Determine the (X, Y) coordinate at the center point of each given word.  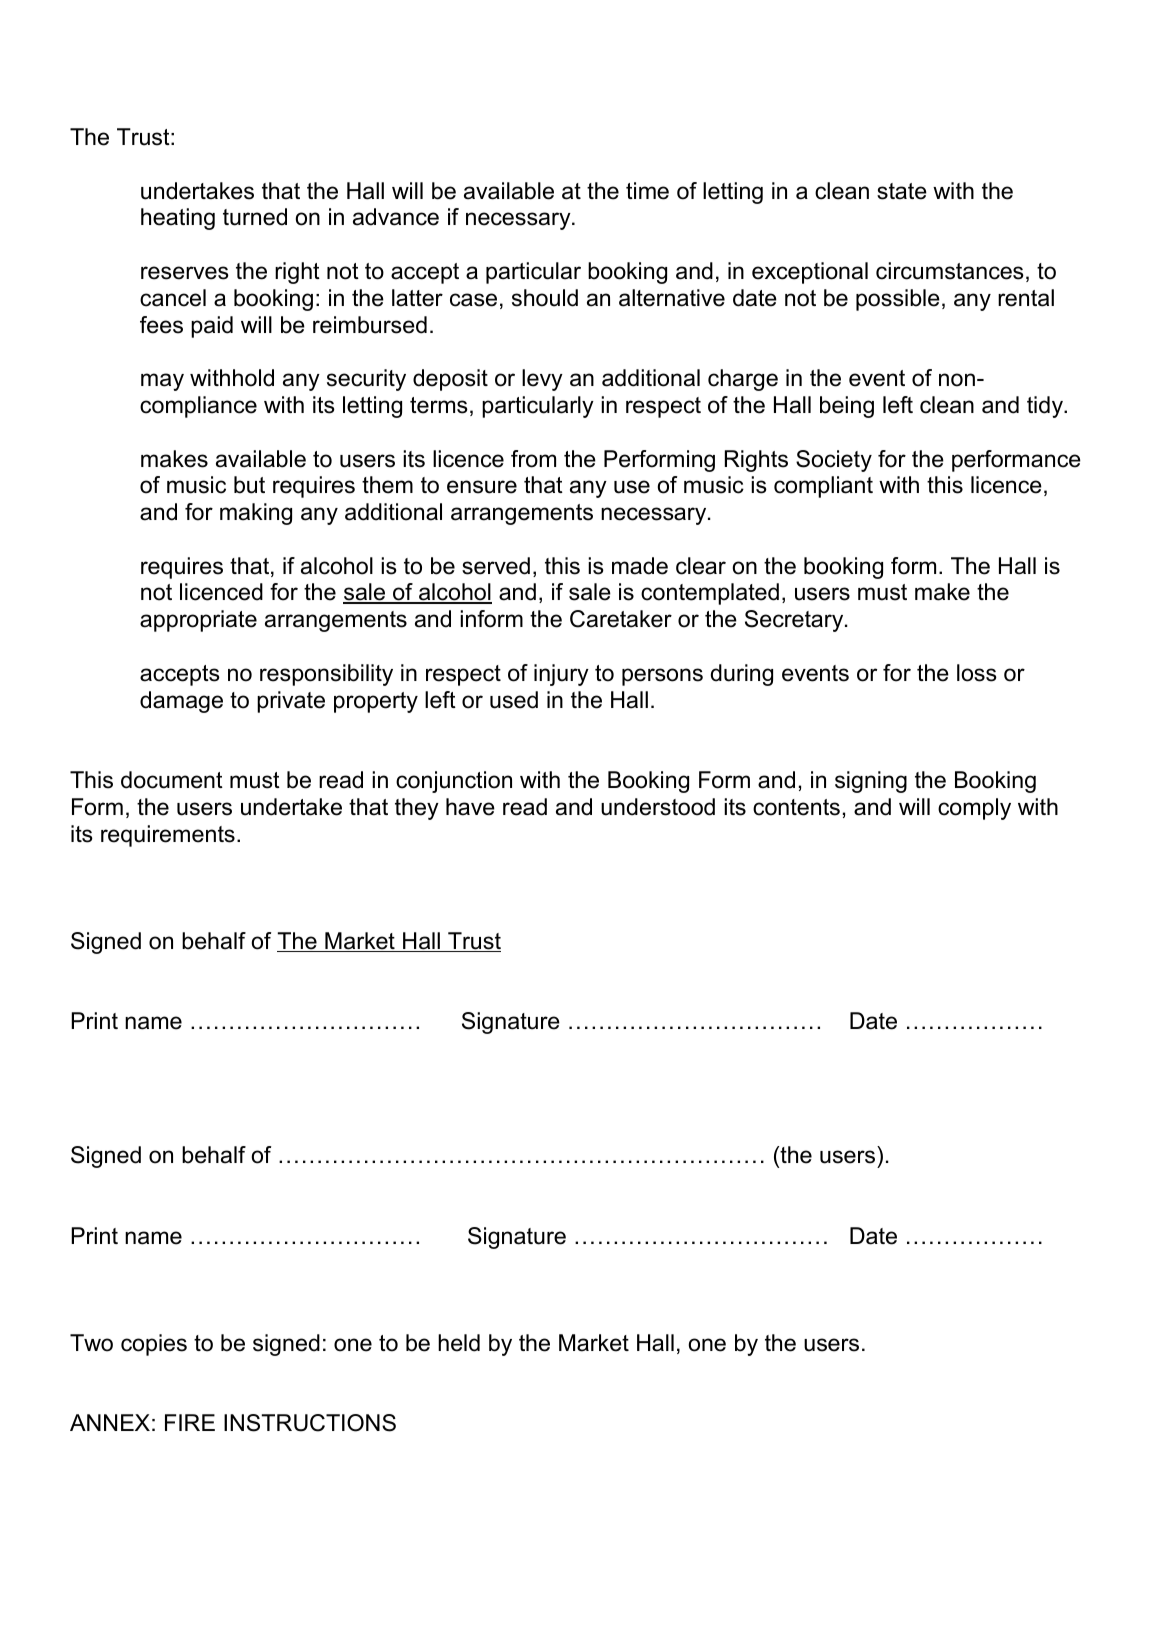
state (902, 191)
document (172, 780)
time (647, 191)
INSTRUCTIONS (310, 1423)
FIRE (190, 1422)
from (533, 459)
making (256, 514)
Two (91, 1343)
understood (658, 807)
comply (974, 809)
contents (796, 807)
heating (178, 219)
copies (154, 1345)
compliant (823, 487)
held (459, 1343)
